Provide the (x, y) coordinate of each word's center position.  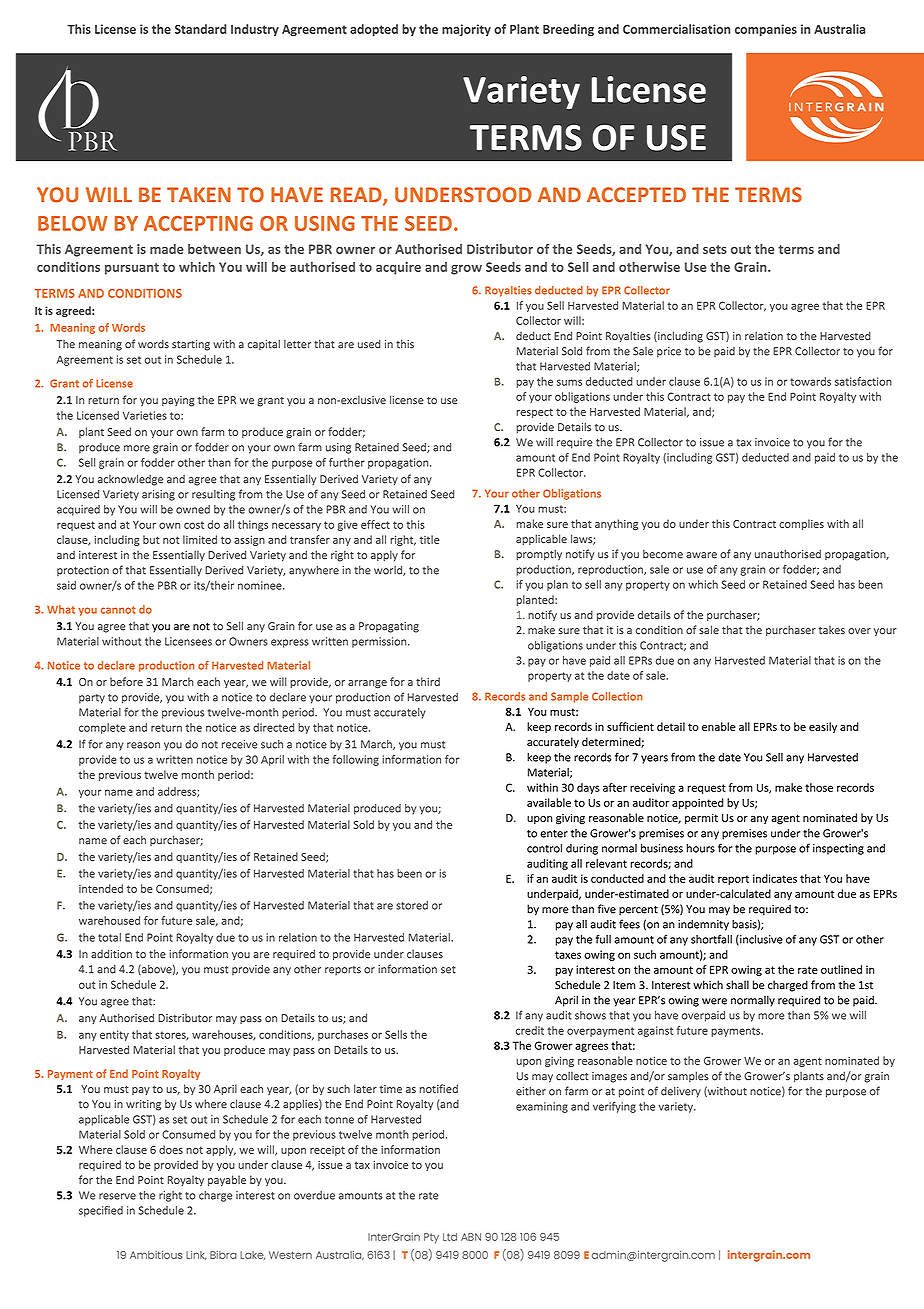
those (819, 787)
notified (439, 1088)
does (171, 1149)
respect (534, 413)
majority (466, 30)
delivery (681, 1092)
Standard (200, 29)
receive (240, 744)
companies (766, 30)
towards (810, 381)
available (549, 802)
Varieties (145, 415)
